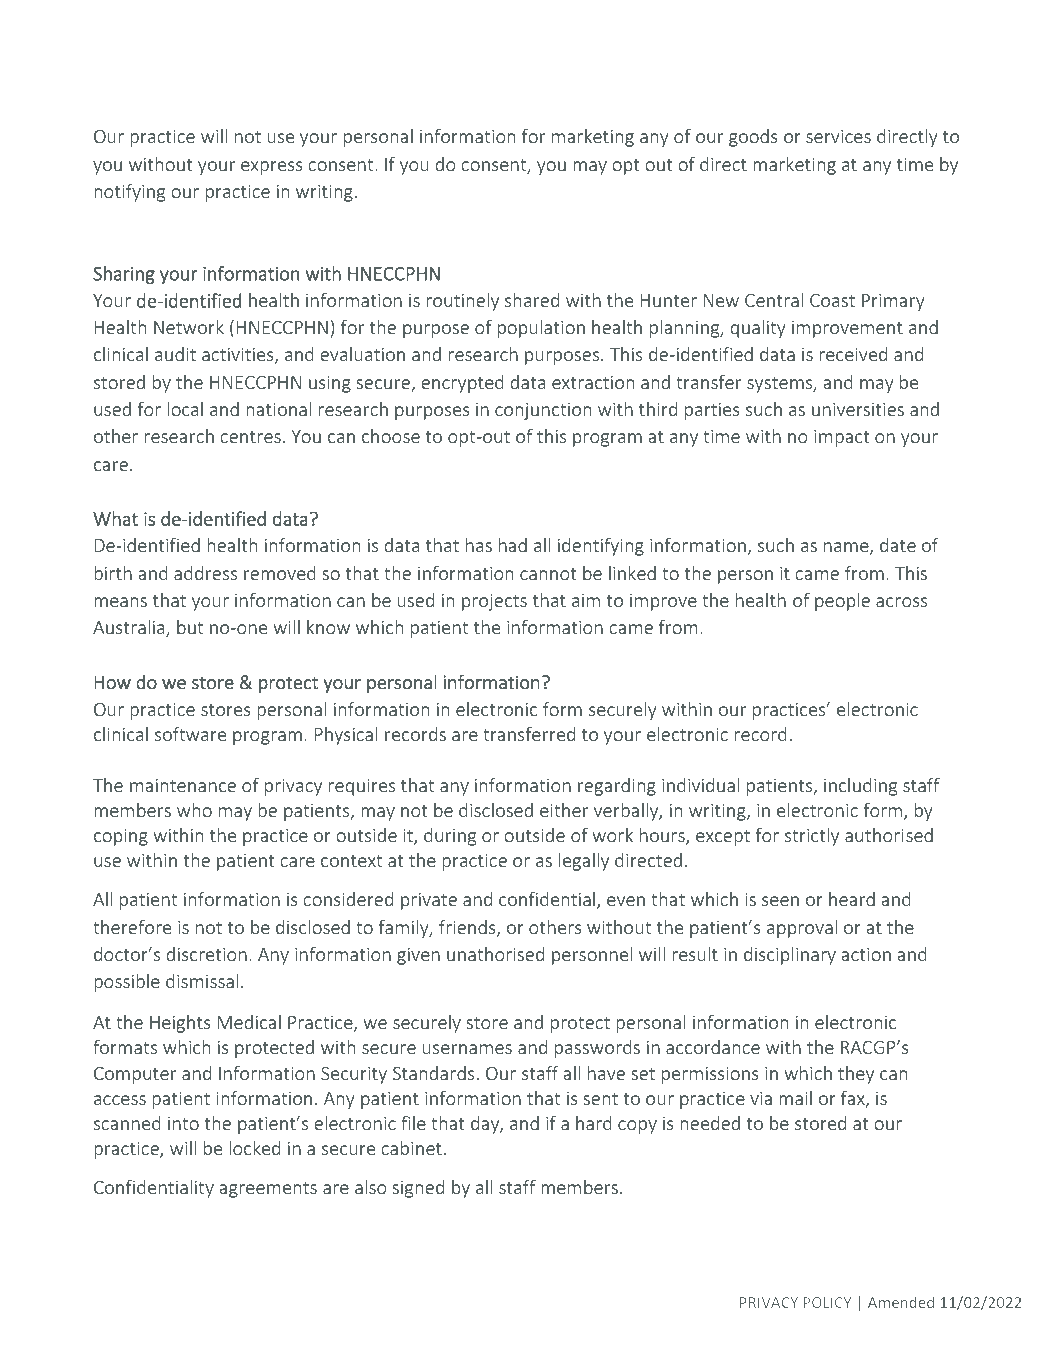 The height and width of the image is (1365, 1054). I want to click on signed, so click(418, 1189).
